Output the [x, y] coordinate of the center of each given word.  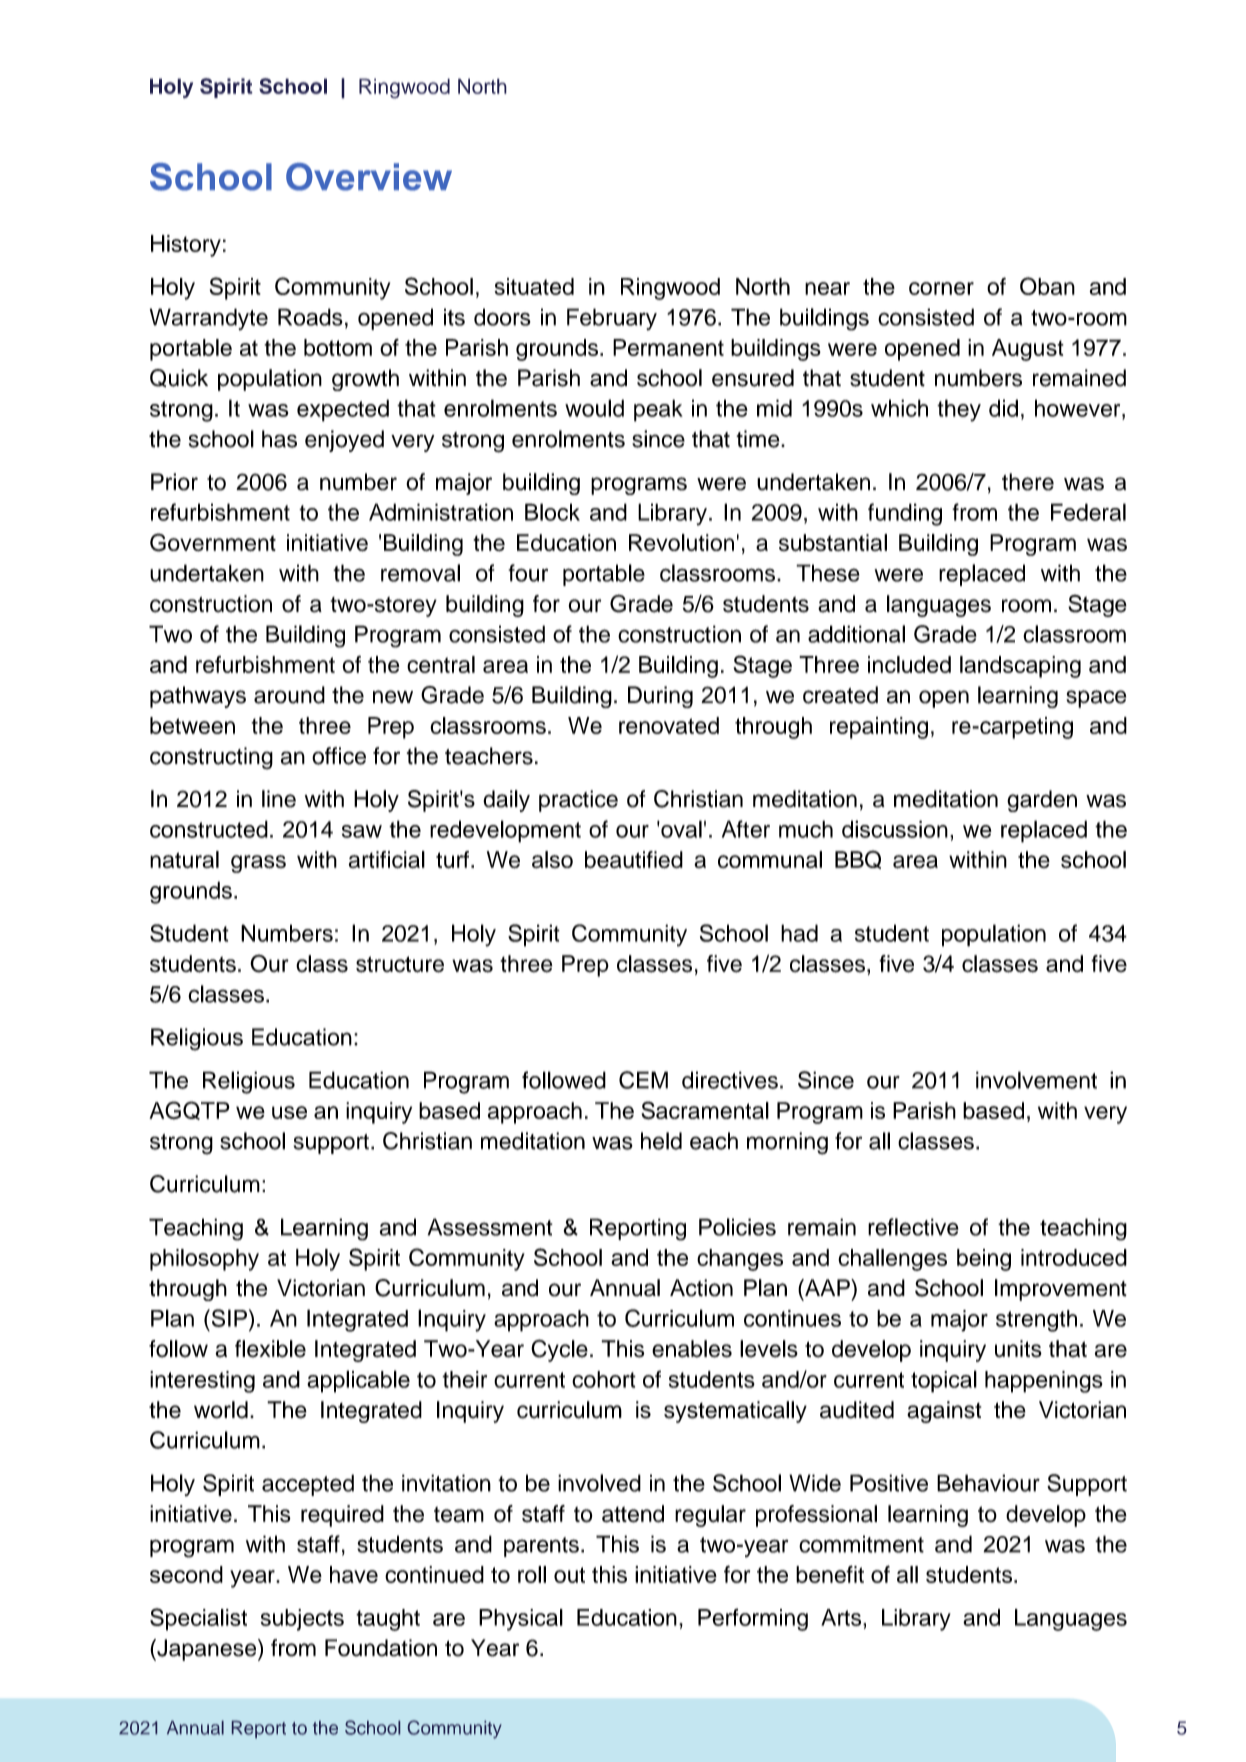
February [612, 319]
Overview [369, 177]
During [660, 697]
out [569, 1575]
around [289, 695]
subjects [302, 1620]
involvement [1036, 1080]
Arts [842, 1617]
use [289, 1112]
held [661, 1141]
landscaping [1020, 667]
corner [941, 288]
